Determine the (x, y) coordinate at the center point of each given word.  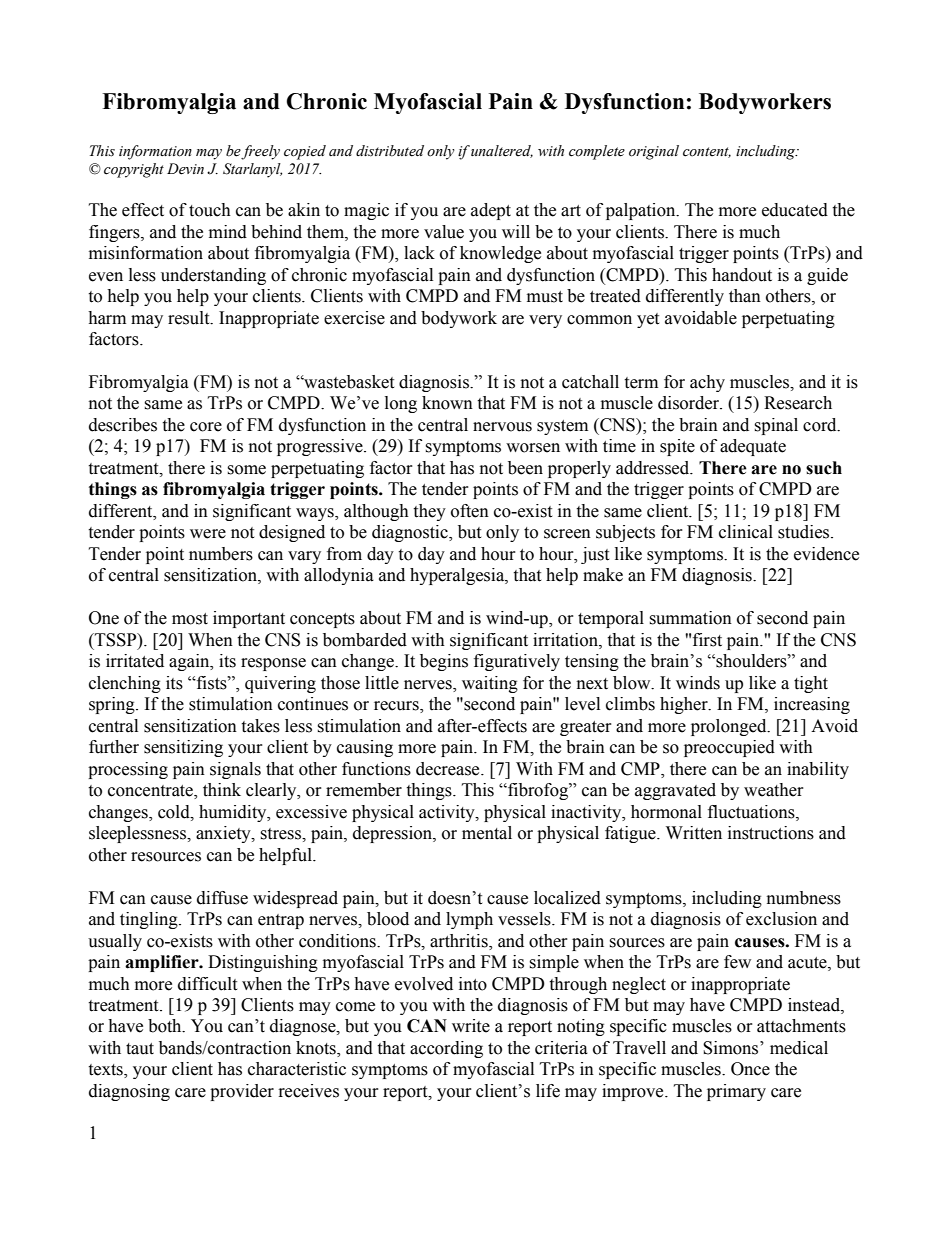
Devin (185, 169)
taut (140, 1049)
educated (795, 210)
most (190, 619)
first (707, 640)
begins (444, 662)
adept (491, 211)
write (471, 1026)
